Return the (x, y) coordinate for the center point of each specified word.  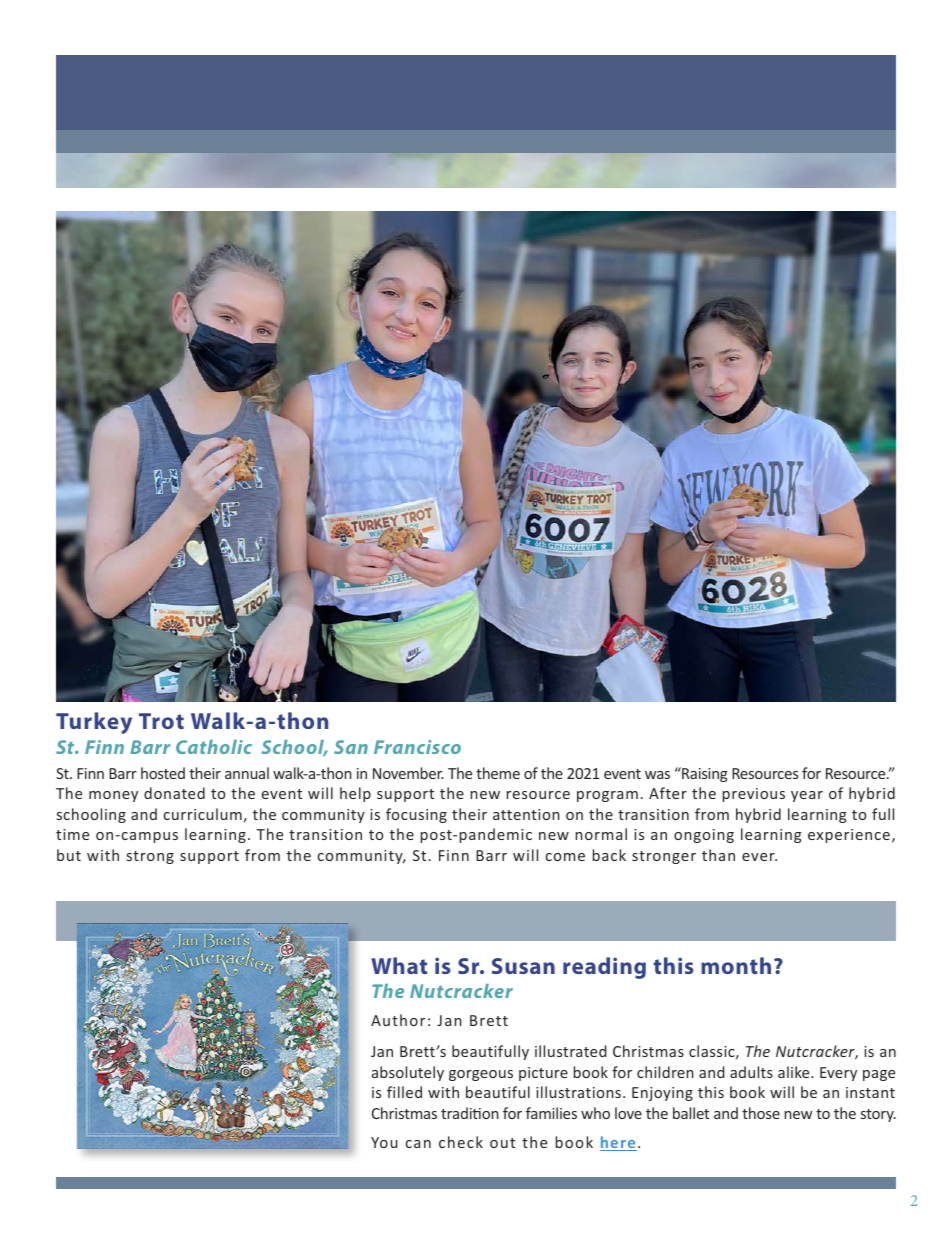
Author (398, 1020)
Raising (704, 774)
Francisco (417, 747)
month (736, 965)
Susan (523, 966)
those (761, 1113)
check (461, 1142)
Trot (161, 721)
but (69, 855)
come (565, 857)
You (384, 1142)
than (718, 855)
